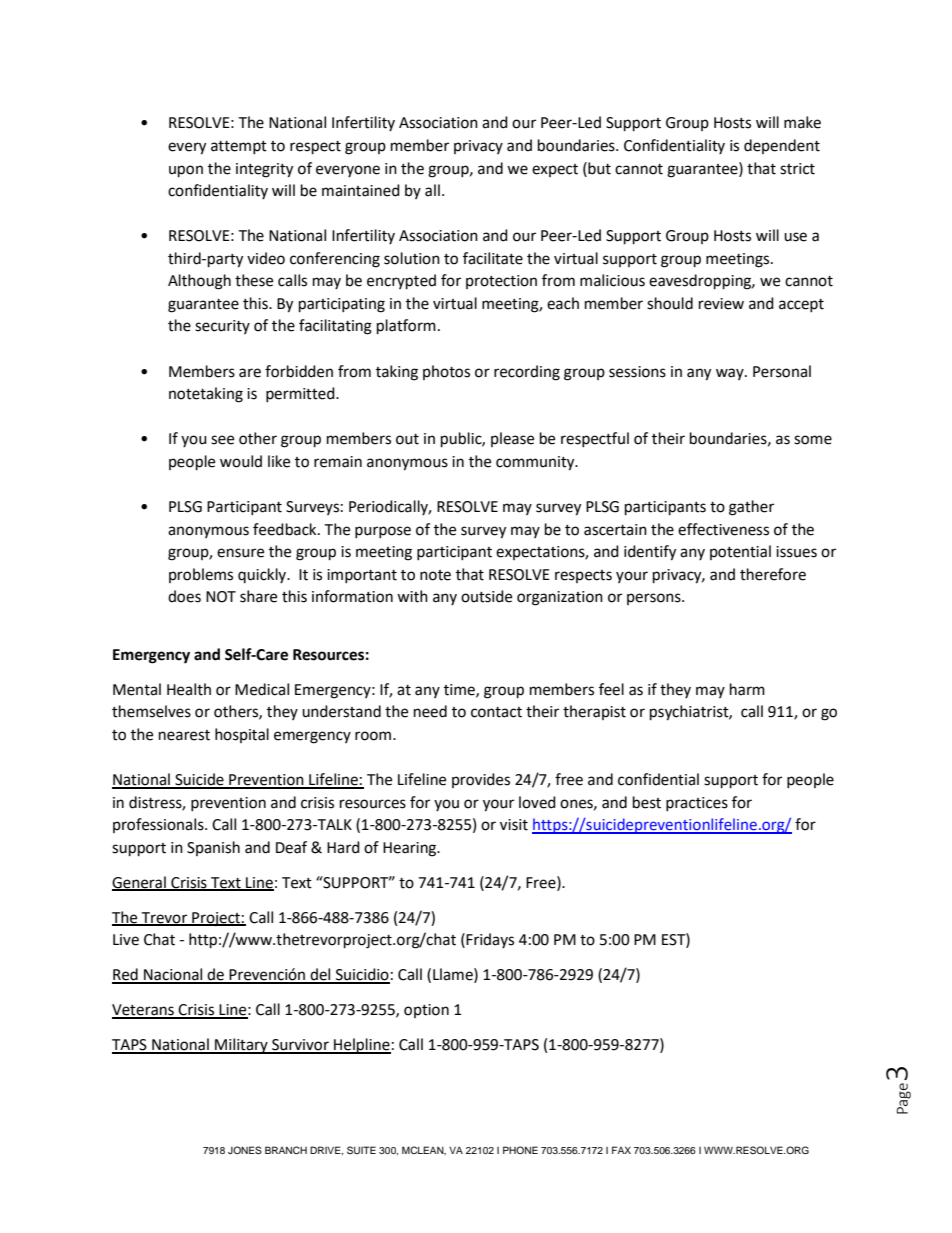  What do you see at coordinates (486, 596) in the page?
I see `outside` at bounding box center [486, 596].
